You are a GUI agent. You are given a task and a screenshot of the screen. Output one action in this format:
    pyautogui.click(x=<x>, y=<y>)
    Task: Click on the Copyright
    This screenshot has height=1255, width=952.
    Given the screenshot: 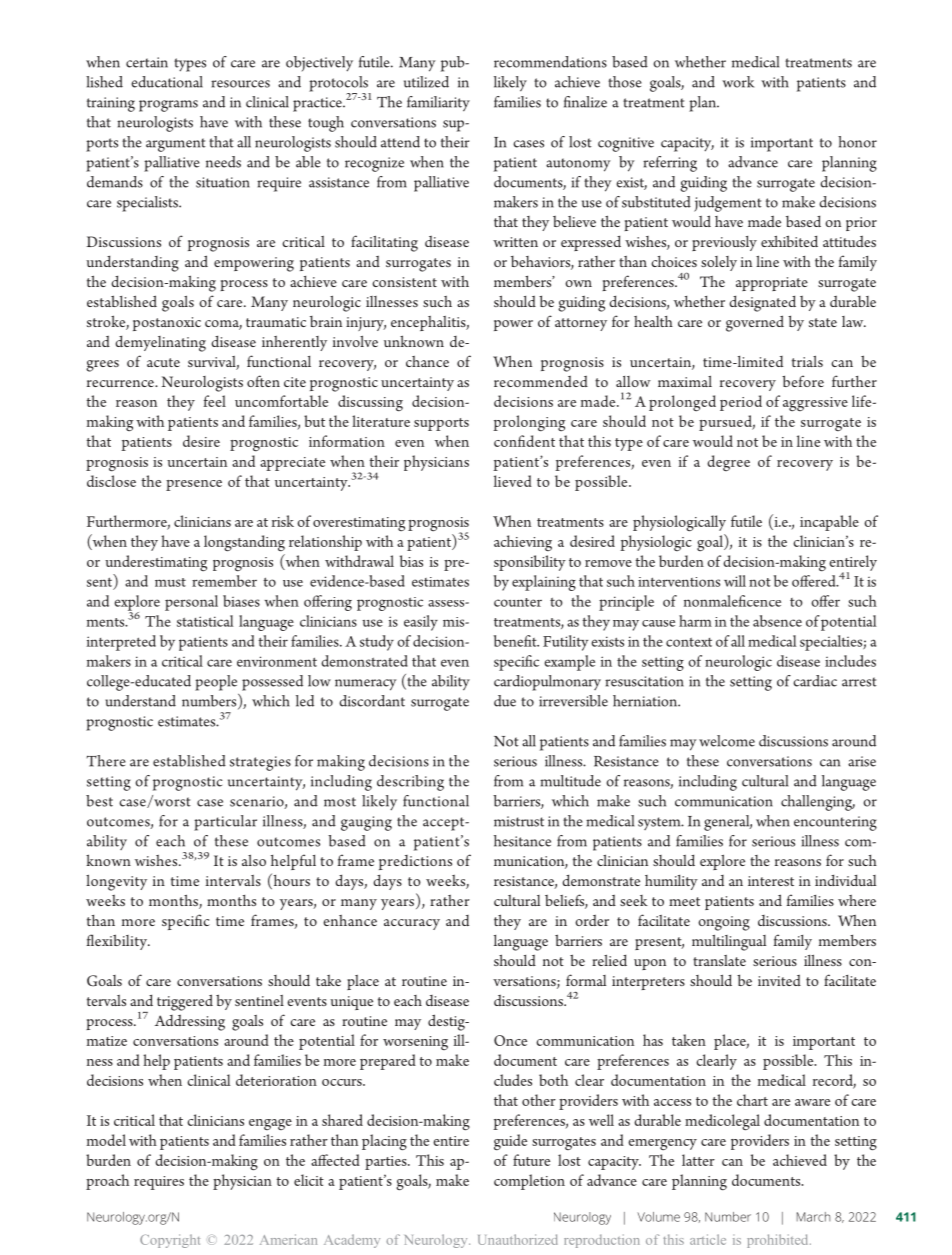 What is the action you would take?
    pyautogui.click(x=170, y=1241)
